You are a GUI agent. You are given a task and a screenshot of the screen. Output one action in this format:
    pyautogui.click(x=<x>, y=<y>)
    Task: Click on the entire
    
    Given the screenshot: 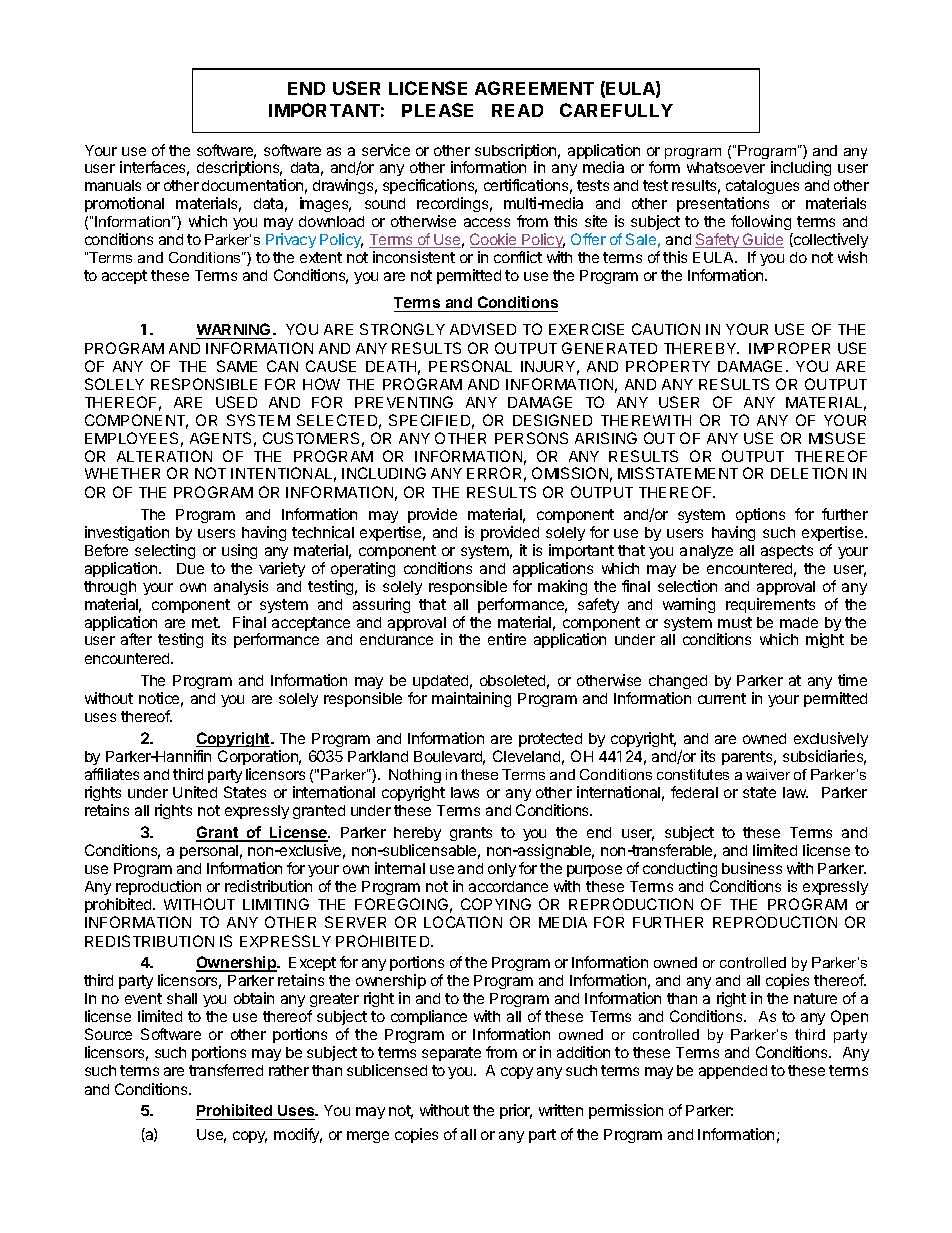 What is the action you would take?
    pyautogui.click(x=507, y=639)
